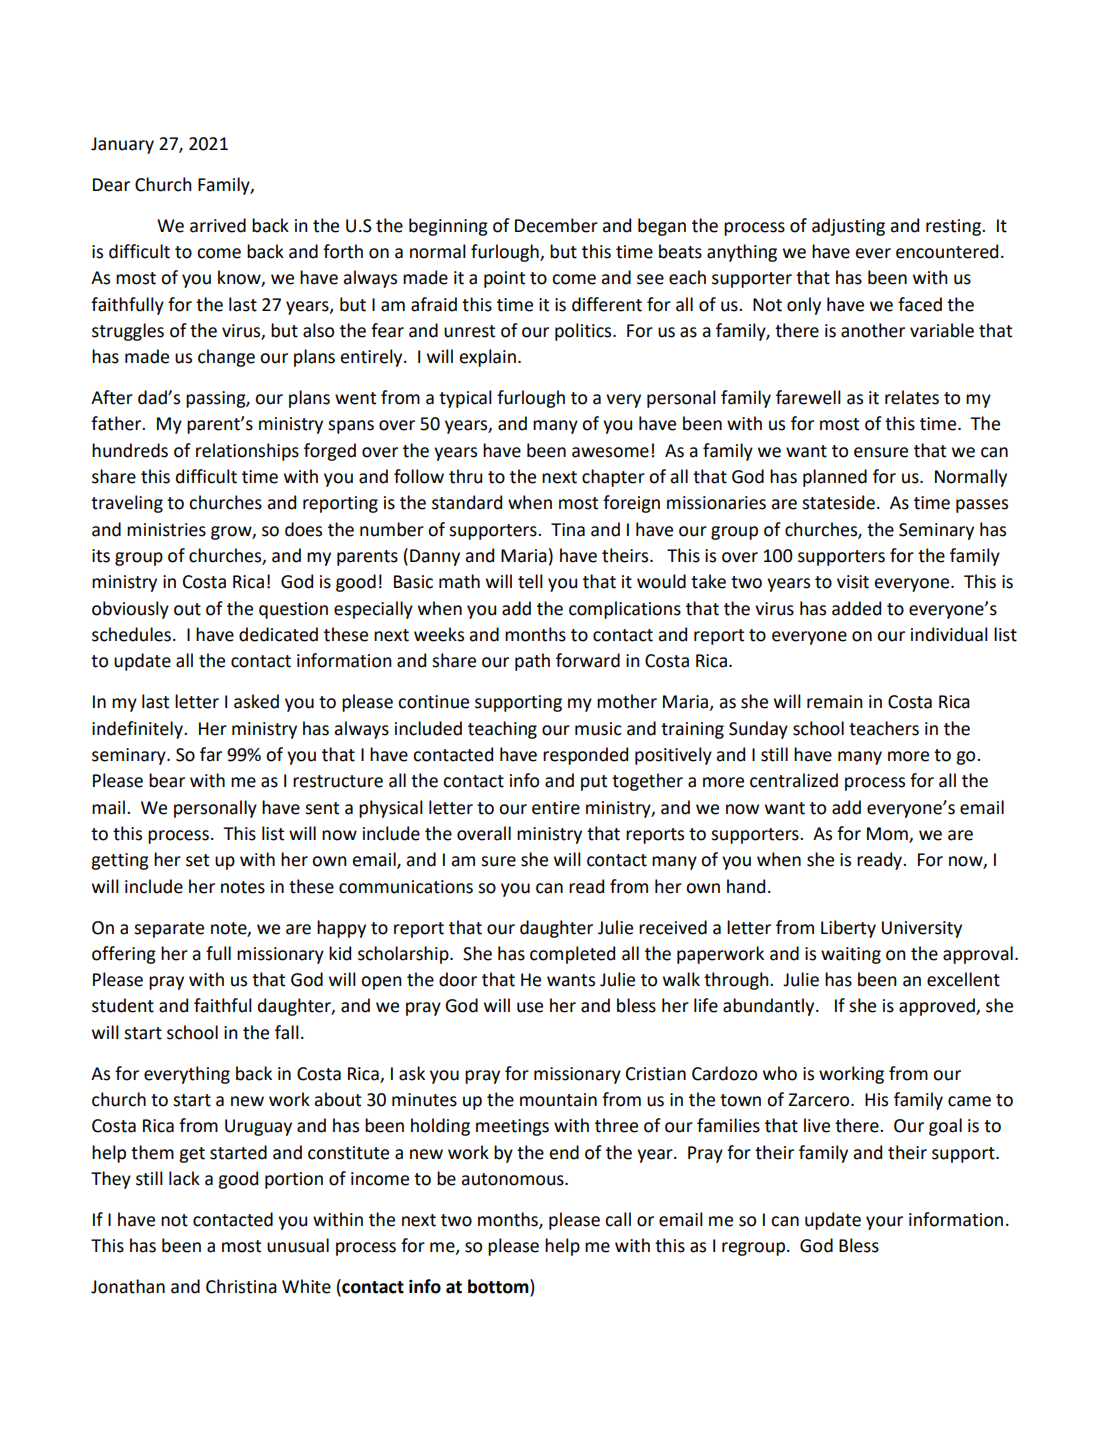 Image resolution: width=1112 pixels, height=1439 pixels. I want to click on arrived, so click(218, 225).
